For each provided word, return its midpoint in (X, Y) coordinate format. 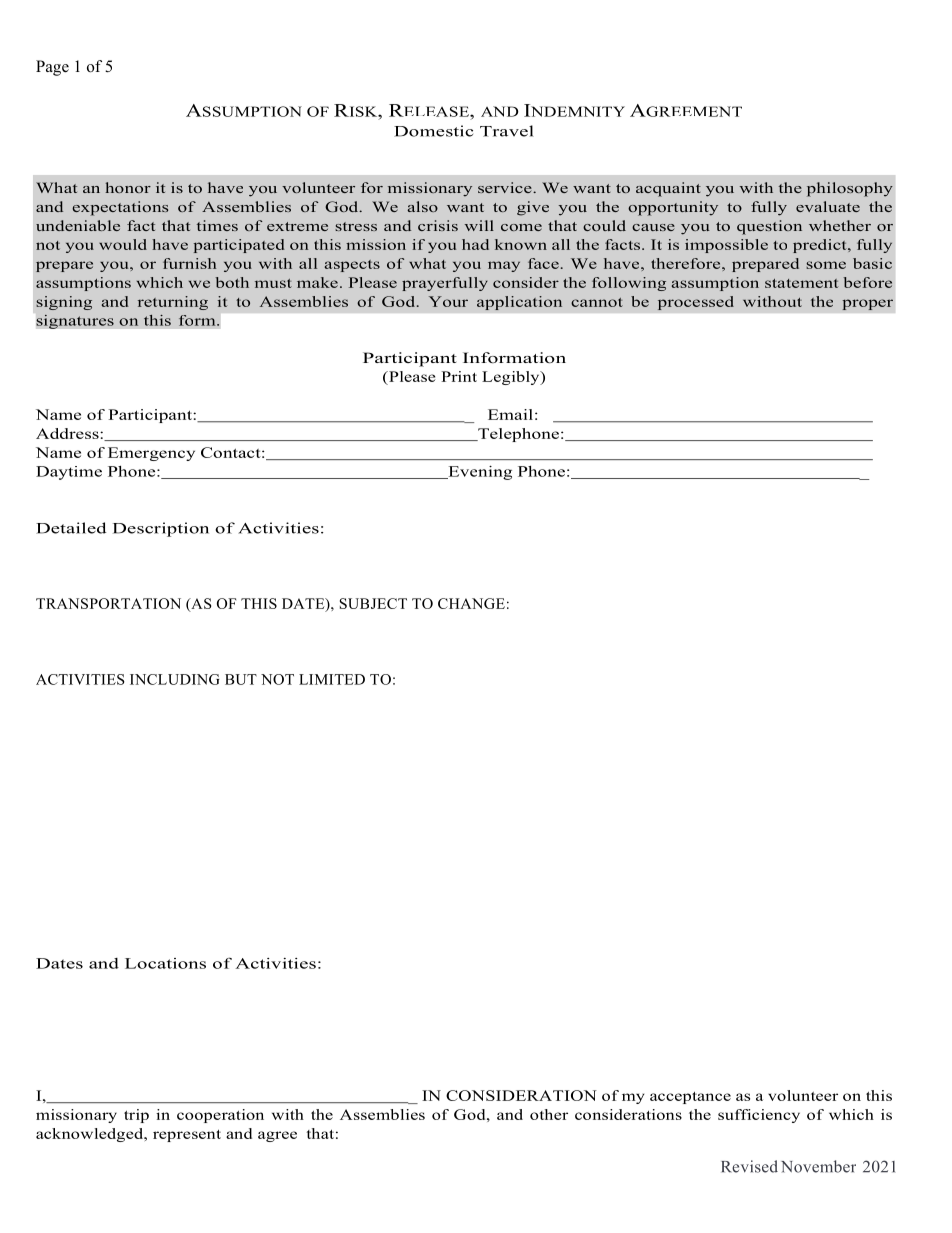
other (549, 1114)
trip (136, 1116)
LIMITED (332, 679)
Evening (479, 473)
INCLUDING (175, 679)
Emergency (151, 454)
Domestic (433, 131)
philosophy (850, 189)
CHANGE (471, 603)
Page (52, 68)
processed (696, 303)
